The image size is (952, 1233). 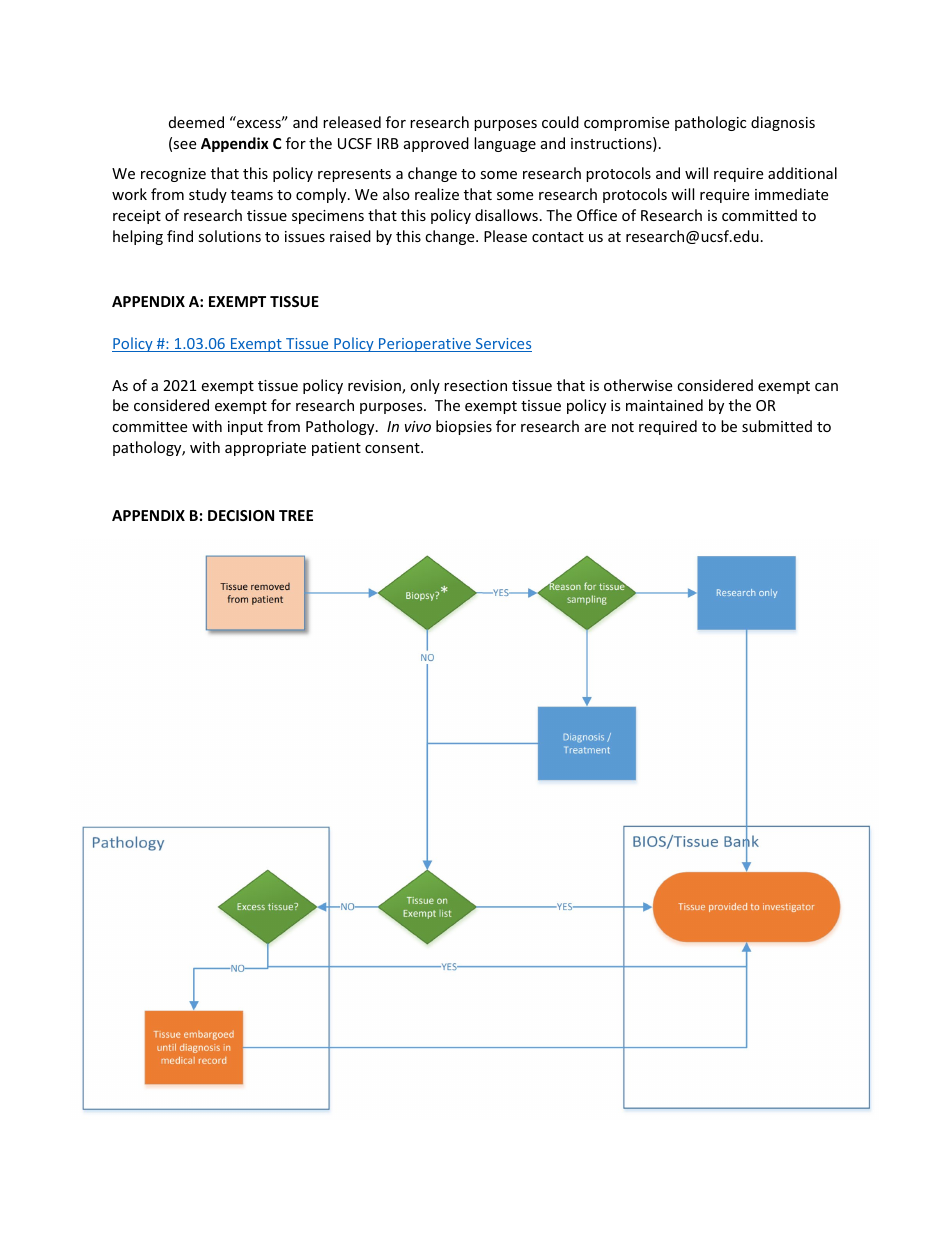 What do you see at coordinates (777, 426) in the document?
I see `submitted` at bounding box center [777, 426].
